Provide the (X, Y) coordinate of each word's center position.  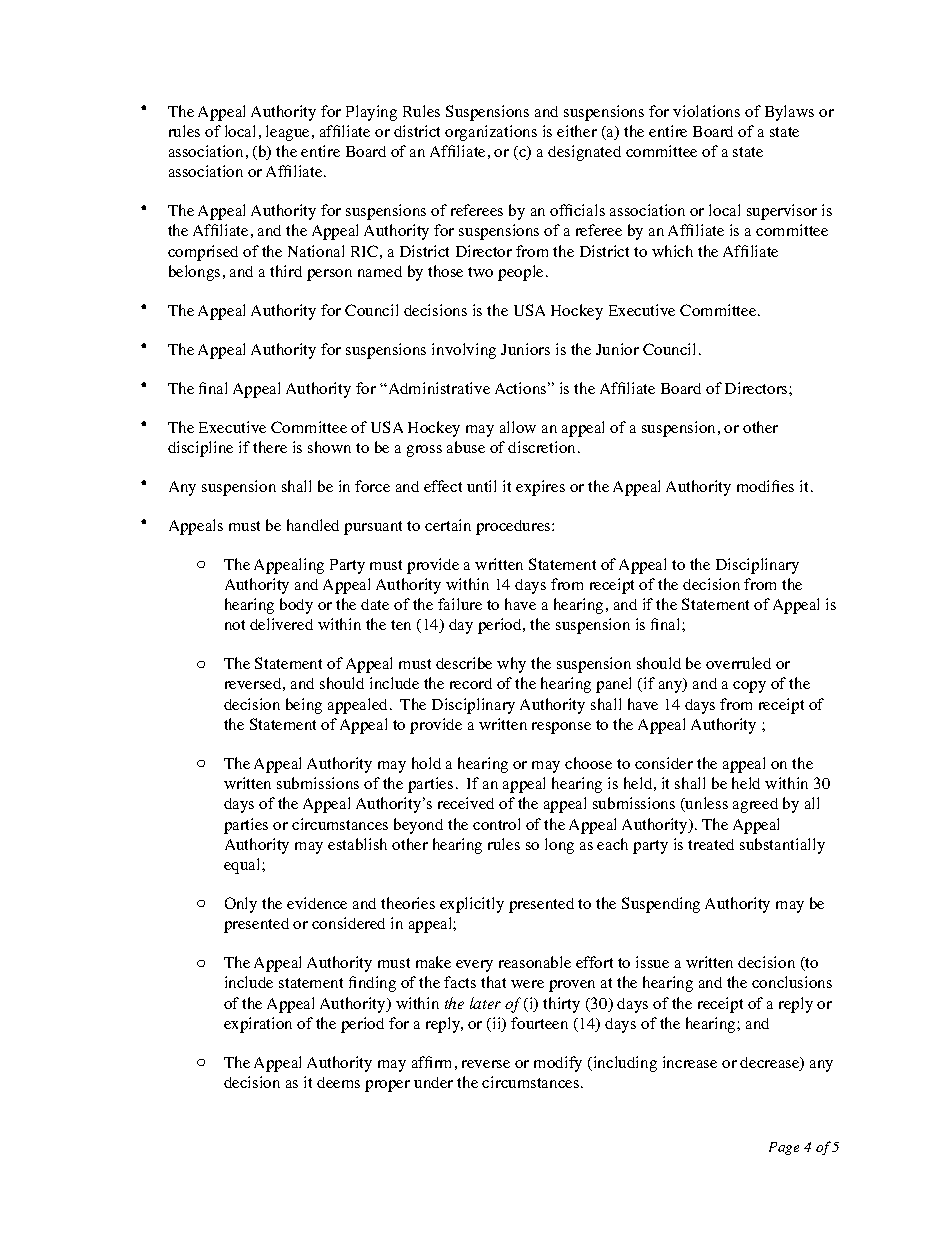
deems (338, 1082)
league (289, 133)
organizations (491, 133)
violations (706, 111)
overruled (738, 663)
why (511, 665)
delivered (281, 624)
